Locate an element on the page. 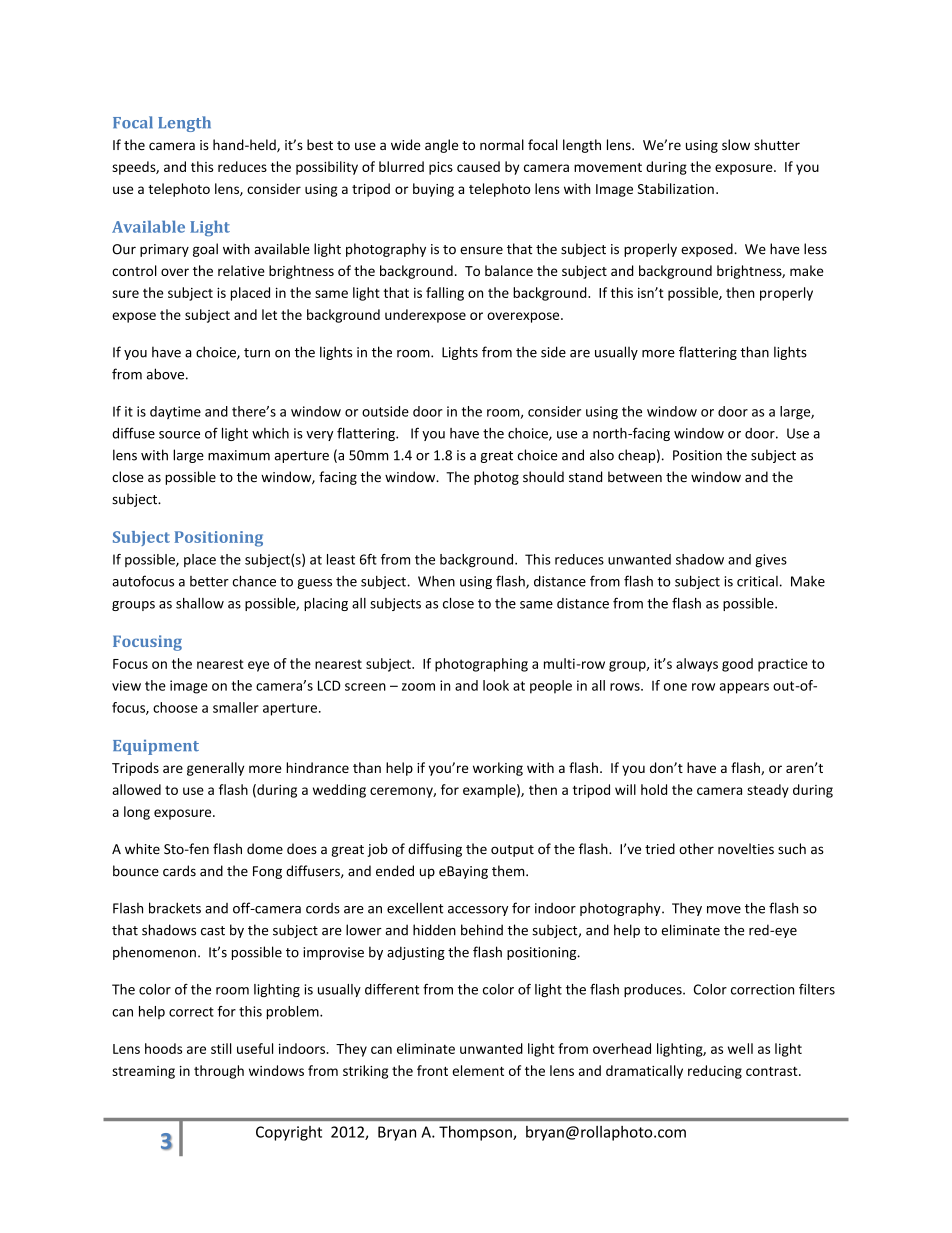  slow is located at coordinates (736, 144).
